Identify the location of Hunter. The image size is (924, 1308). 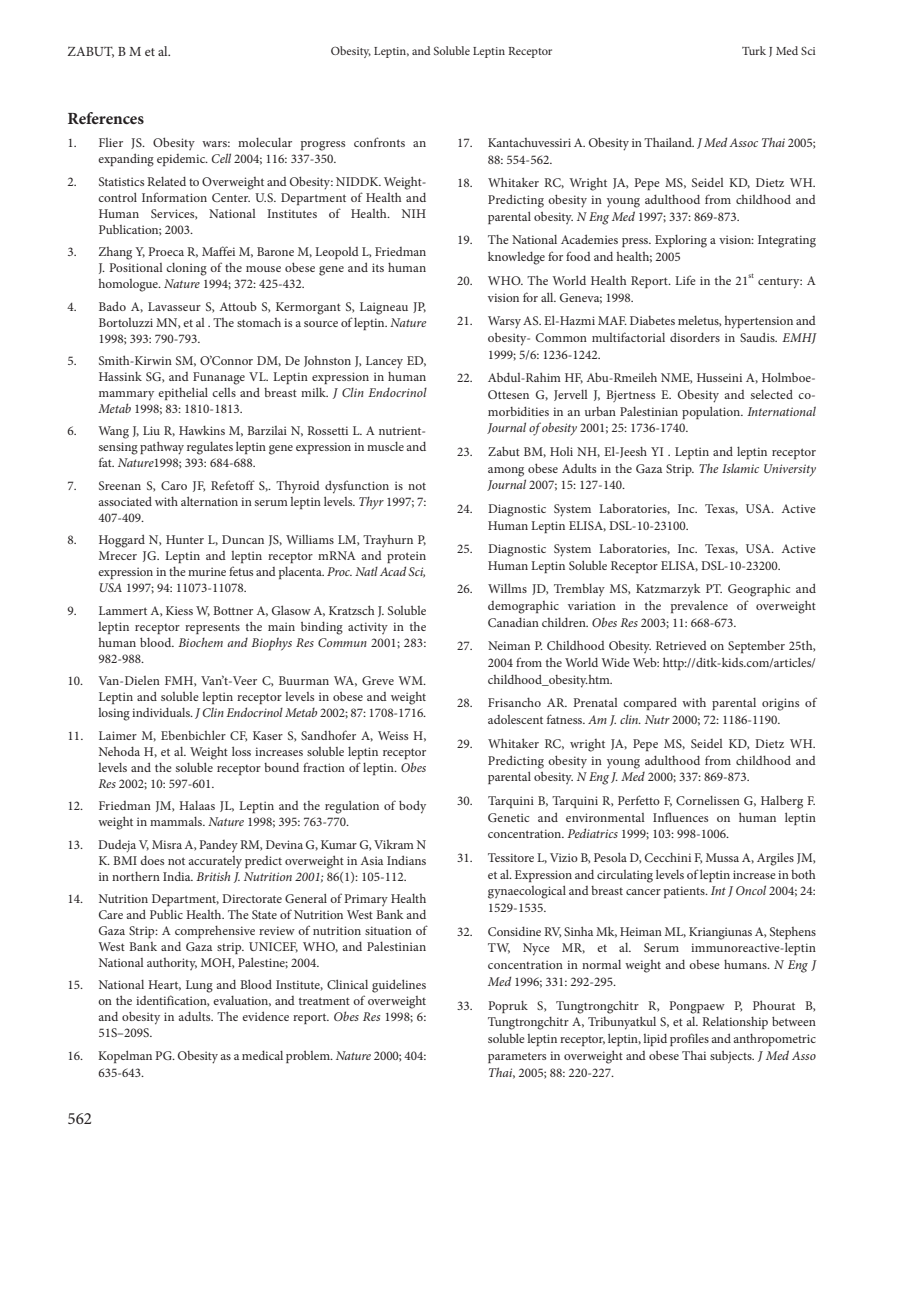
(185, 539).
